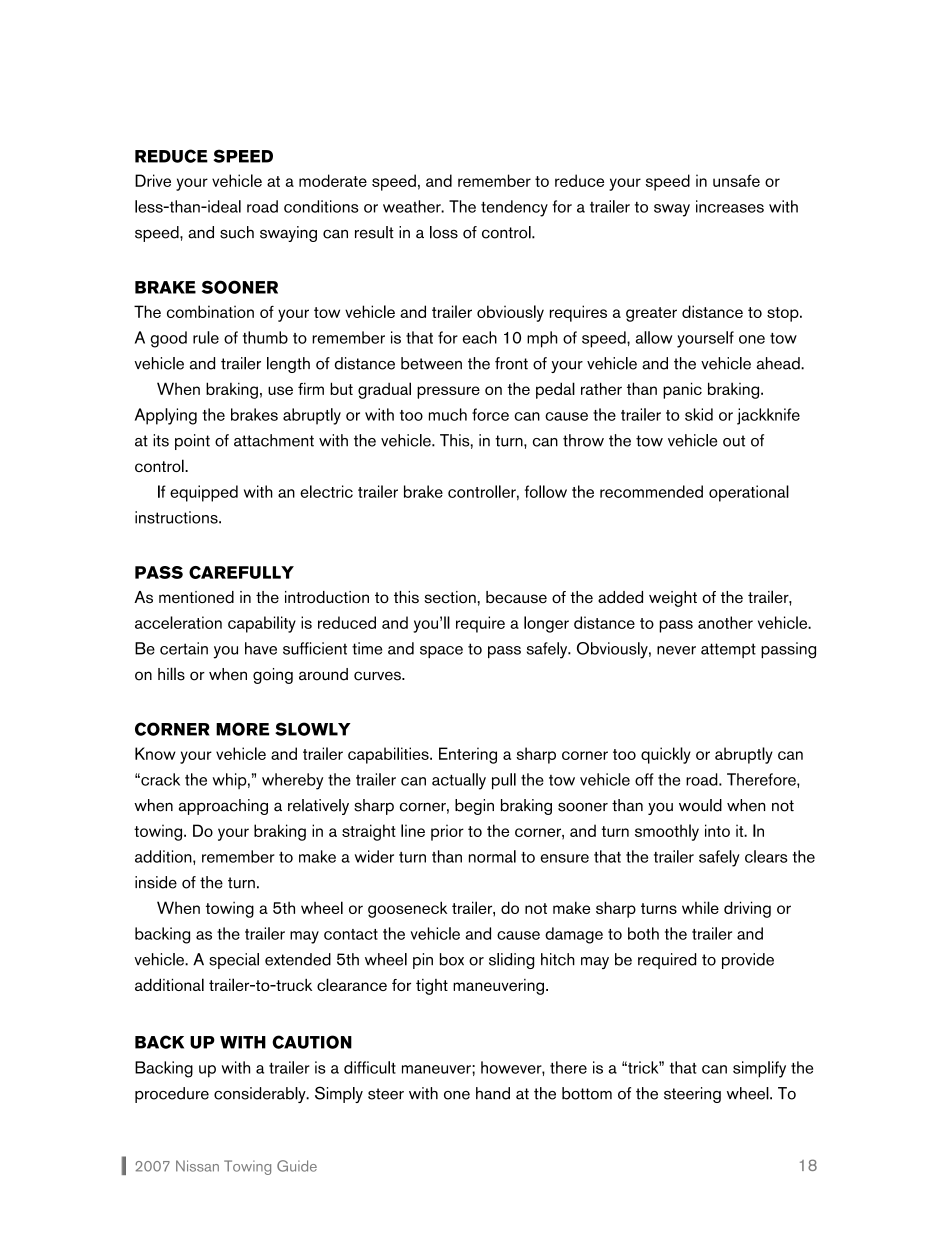 Image resolution: width=952 pixels, height=1233 pixels. I want to click on hand, so click(493, 1093).
